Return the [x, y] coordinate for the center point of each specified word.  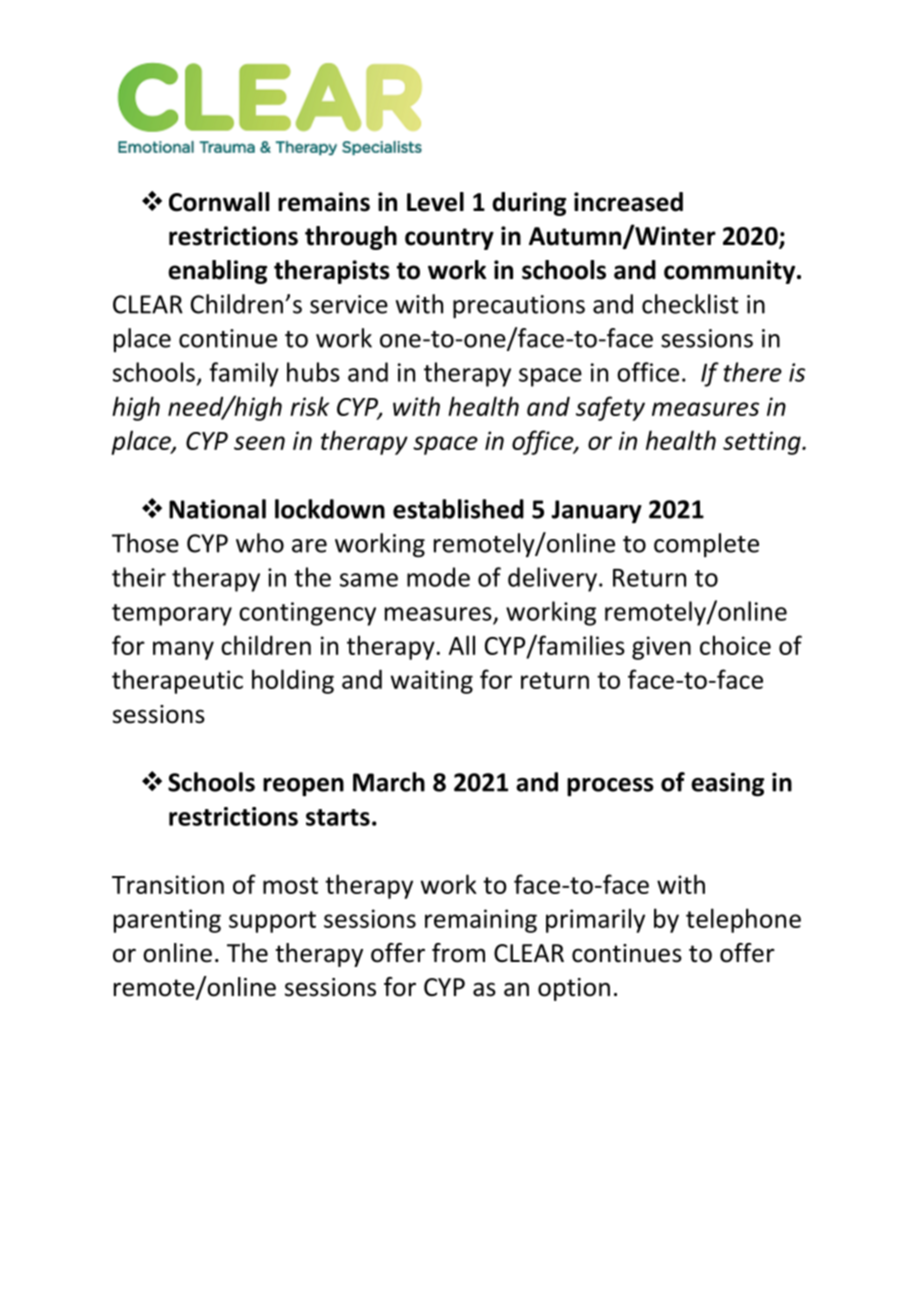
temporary [172, 615]
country [449, 239]
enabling [217, 272]
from [458, 953]
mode [438, 577]
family [244, 374]
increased [628, 202]
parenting [167, 921]
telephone [743, 920]
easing [727, 784]
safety [610, 408]
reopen [303, 787]
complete [706, 545]
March [389, 782]
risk [310, 406]
